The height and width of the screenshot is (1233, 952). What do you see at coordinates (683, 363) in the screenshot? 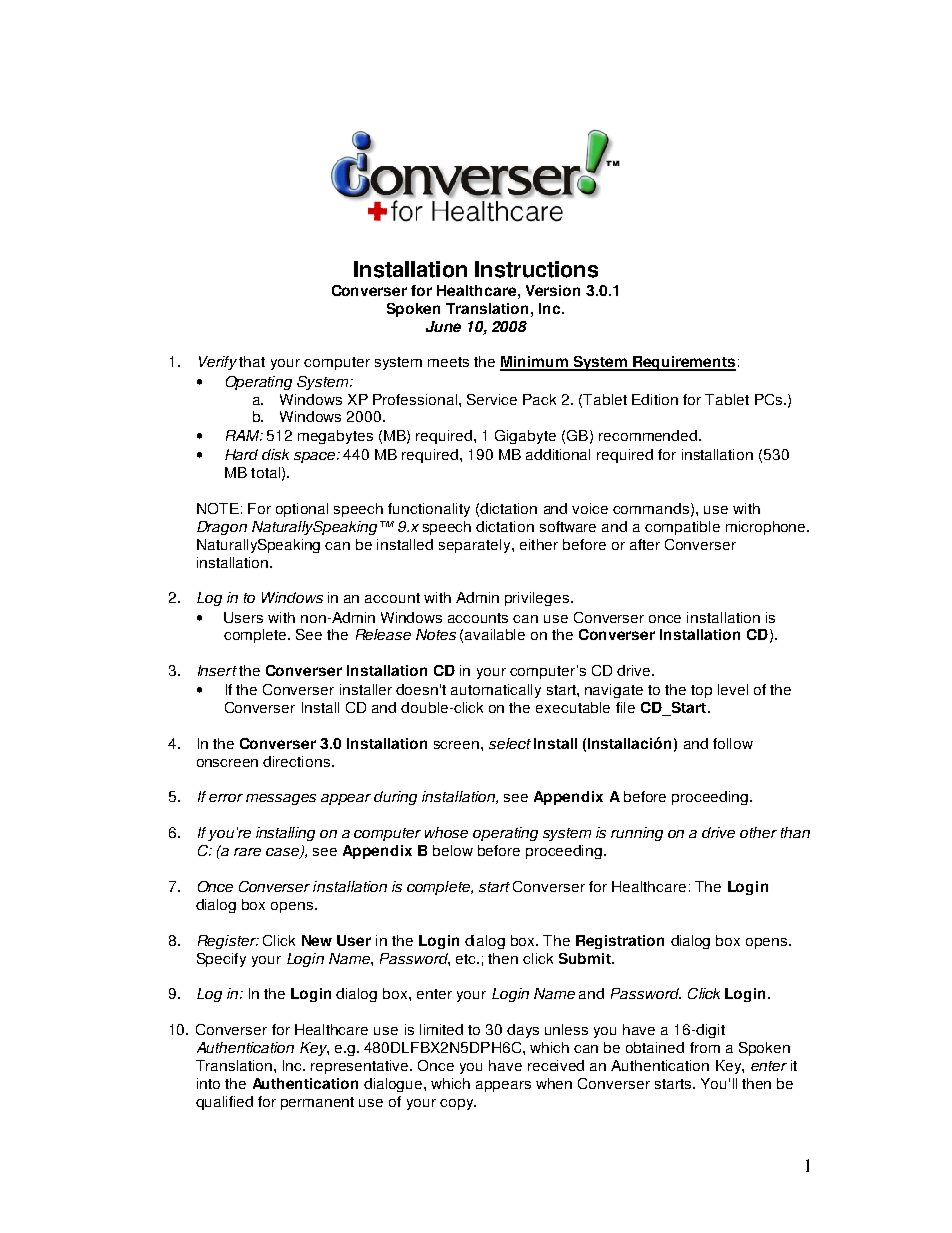
I see `Requirements` at bounding box center [683, 363].
